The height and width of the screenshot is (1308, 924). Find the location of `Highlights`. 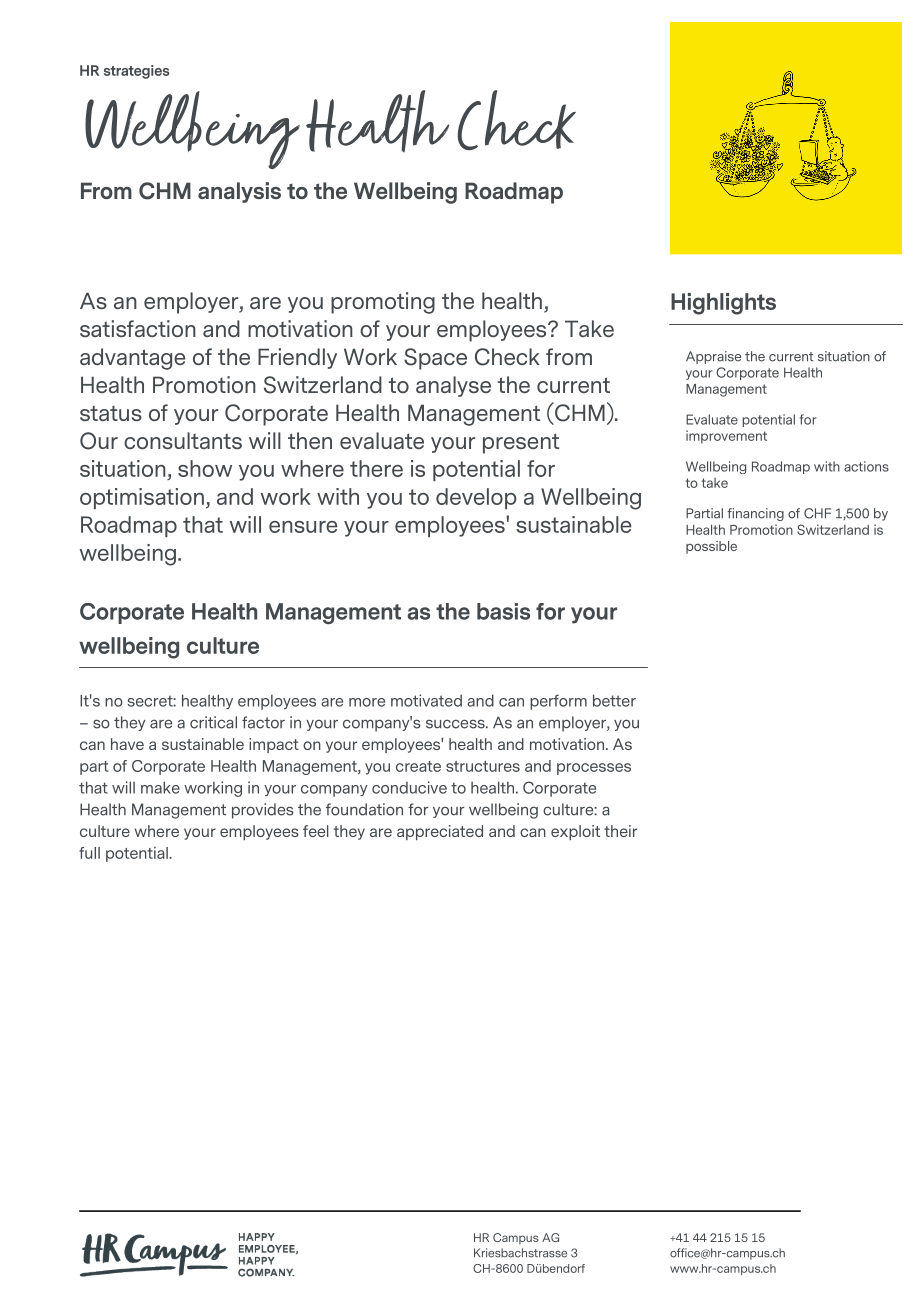

Highlights is located at coordinates (723, 304).
